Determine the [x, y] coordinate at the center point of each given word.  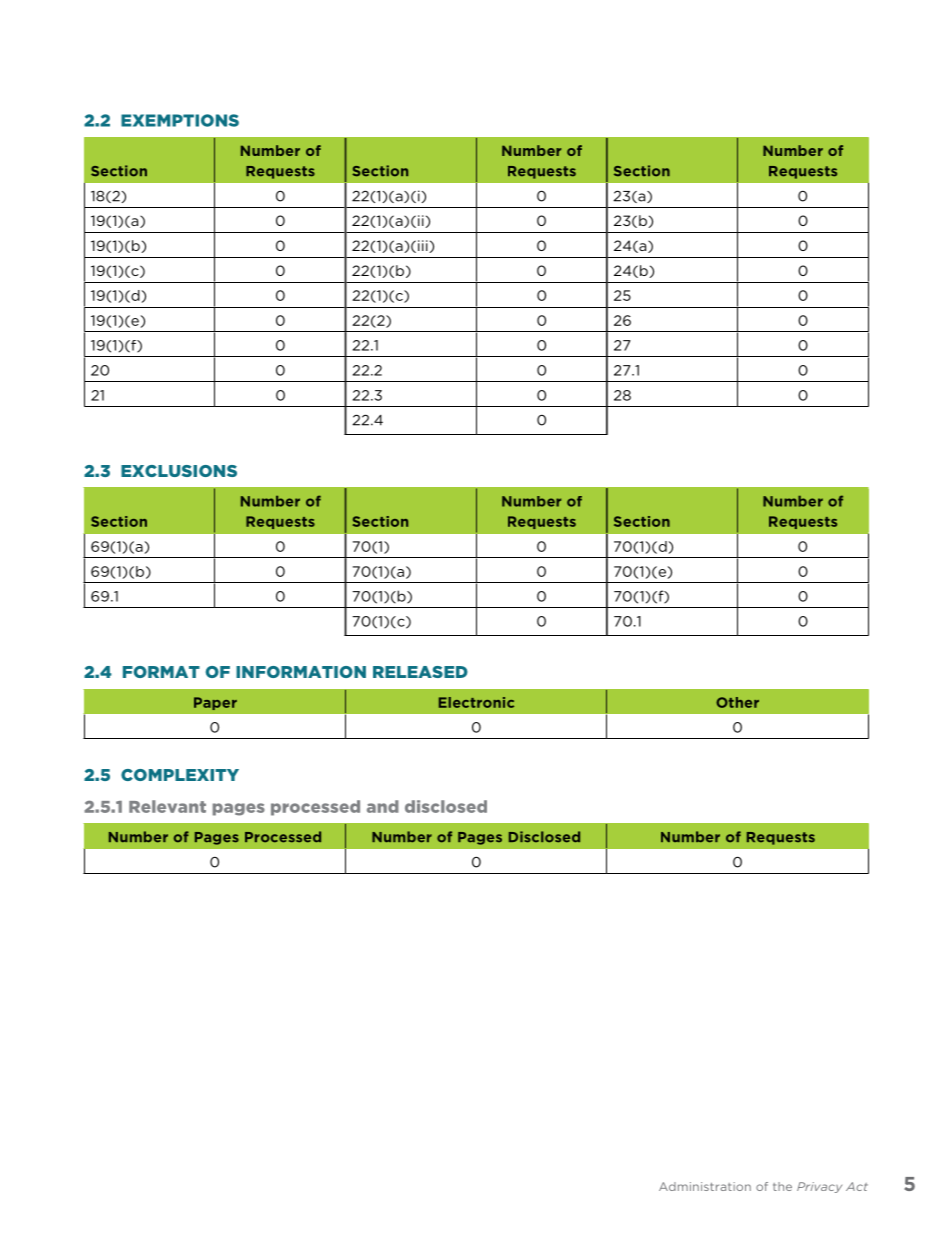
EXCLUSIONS [179, 471]
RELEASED [420, 672]
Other [737, 702]
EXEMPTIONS [180, 120]
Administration [705, 1186]
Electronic [476, 702]
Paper [215, 703]
